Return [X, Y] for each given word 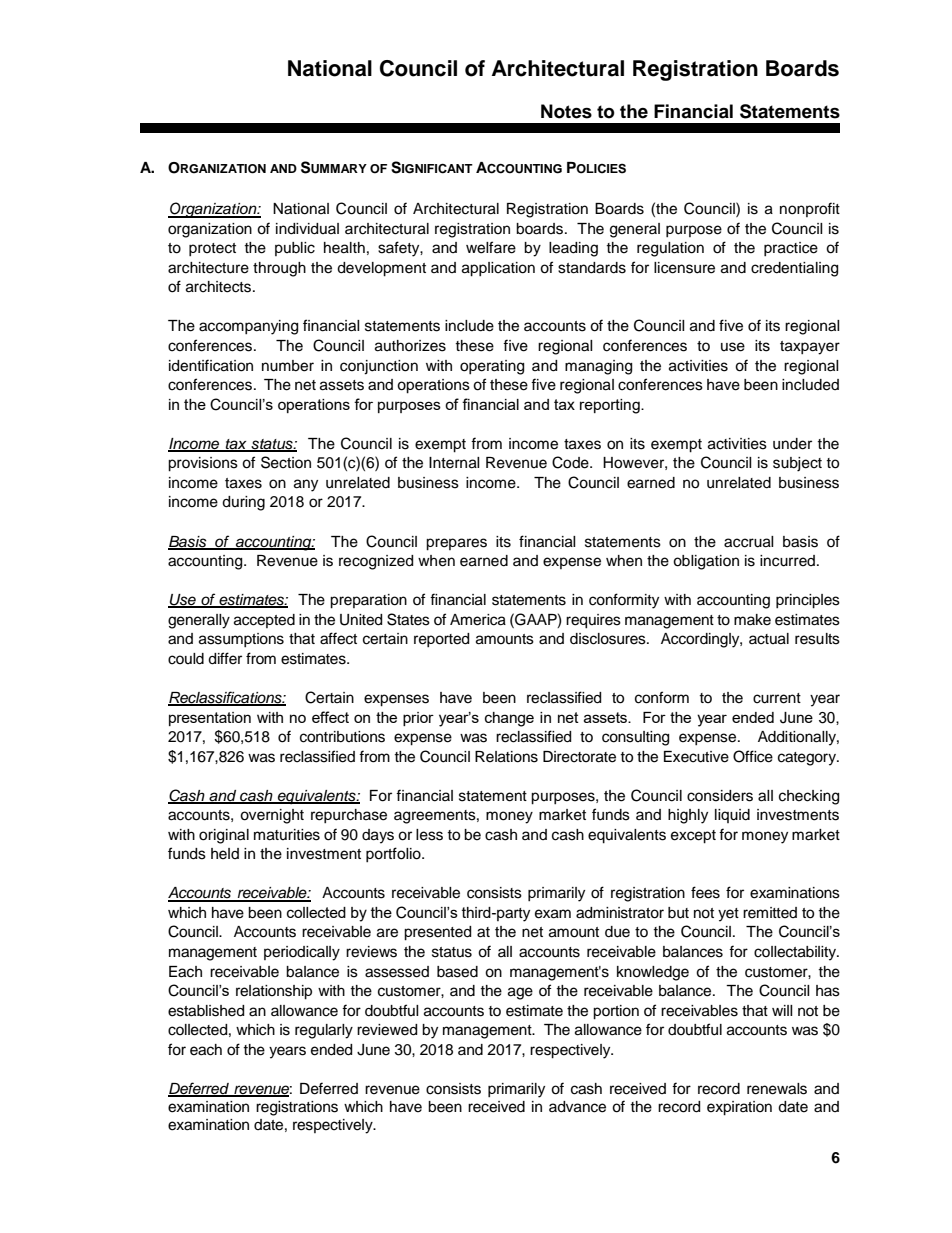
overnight [272, 816]
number [288, 366]
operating [492, 367]
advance [577, 1107]
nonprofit [810, 209]
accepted [264, 621]
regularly [324, 1031]
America [478, 620]
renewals [777, 1089]
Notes [566, 111]
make [752, 620]
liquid [732, 816]
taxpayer [810, 348]
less [429, 835]
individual [307, 229]
